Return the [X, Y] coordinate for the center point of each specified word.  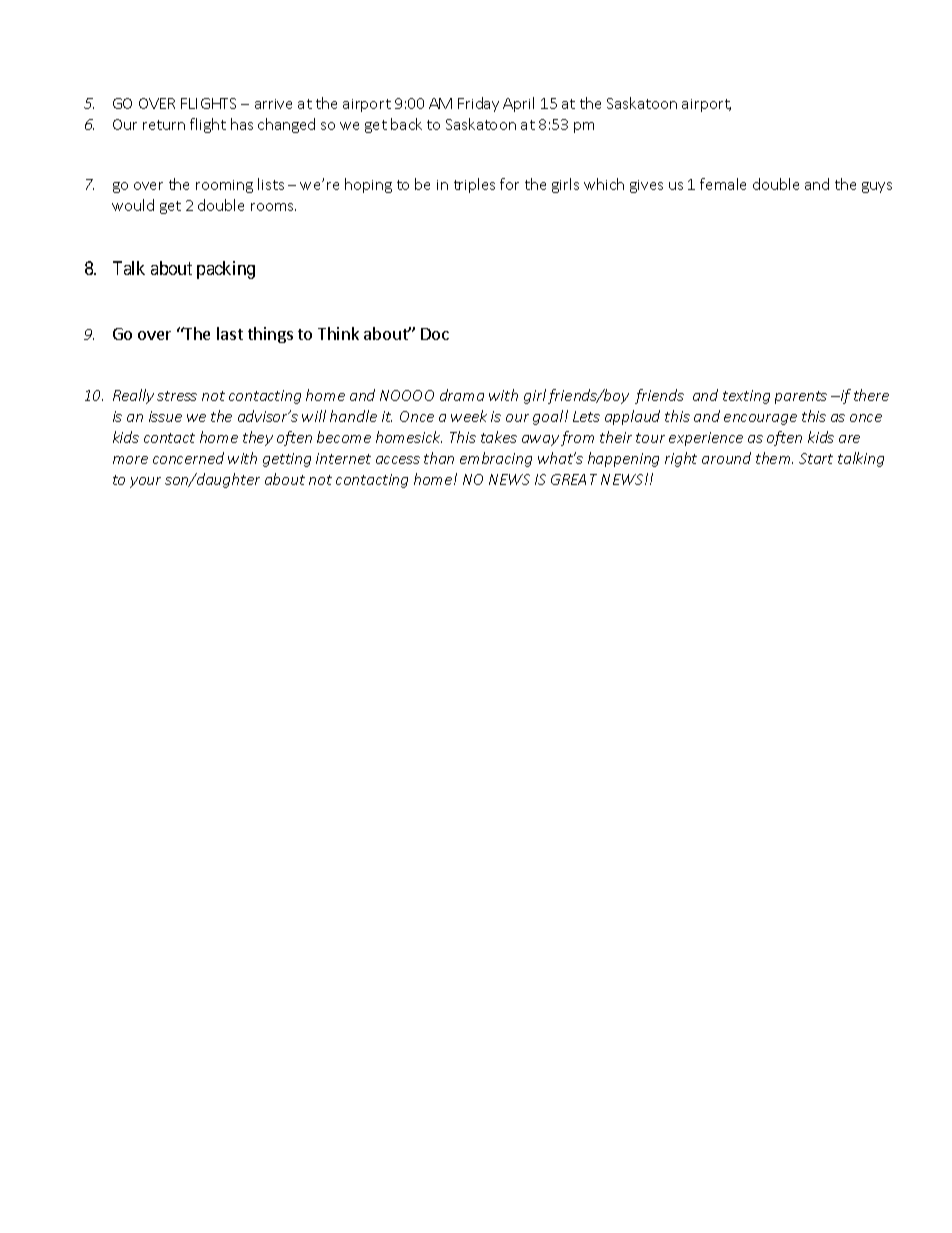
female [723, 184]
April [518, 104]
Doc [435, 334]
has [242, 124]
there [871, 395]
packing [226, 270]
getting [287, 460]
